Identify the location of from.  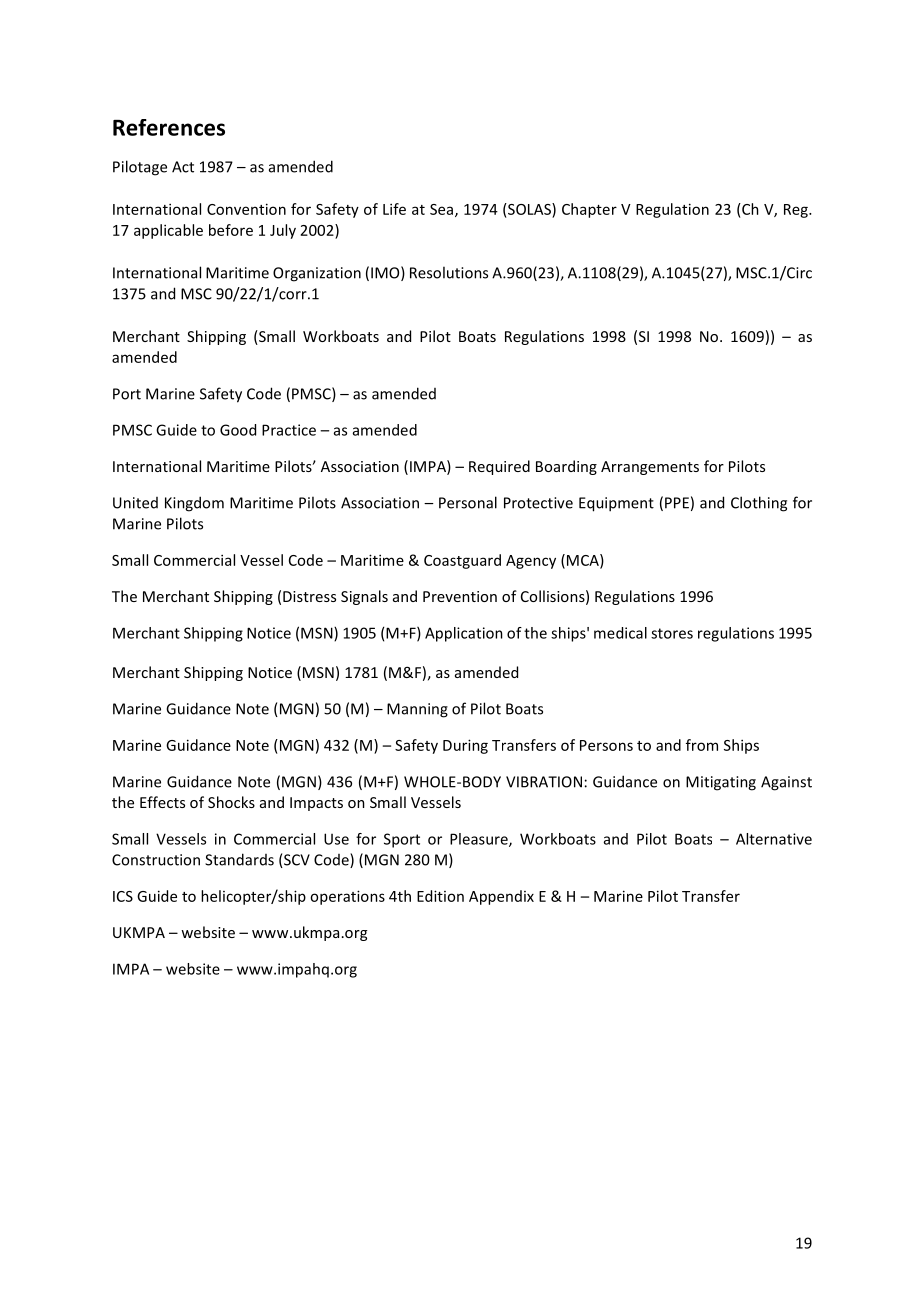
(702, 745).
